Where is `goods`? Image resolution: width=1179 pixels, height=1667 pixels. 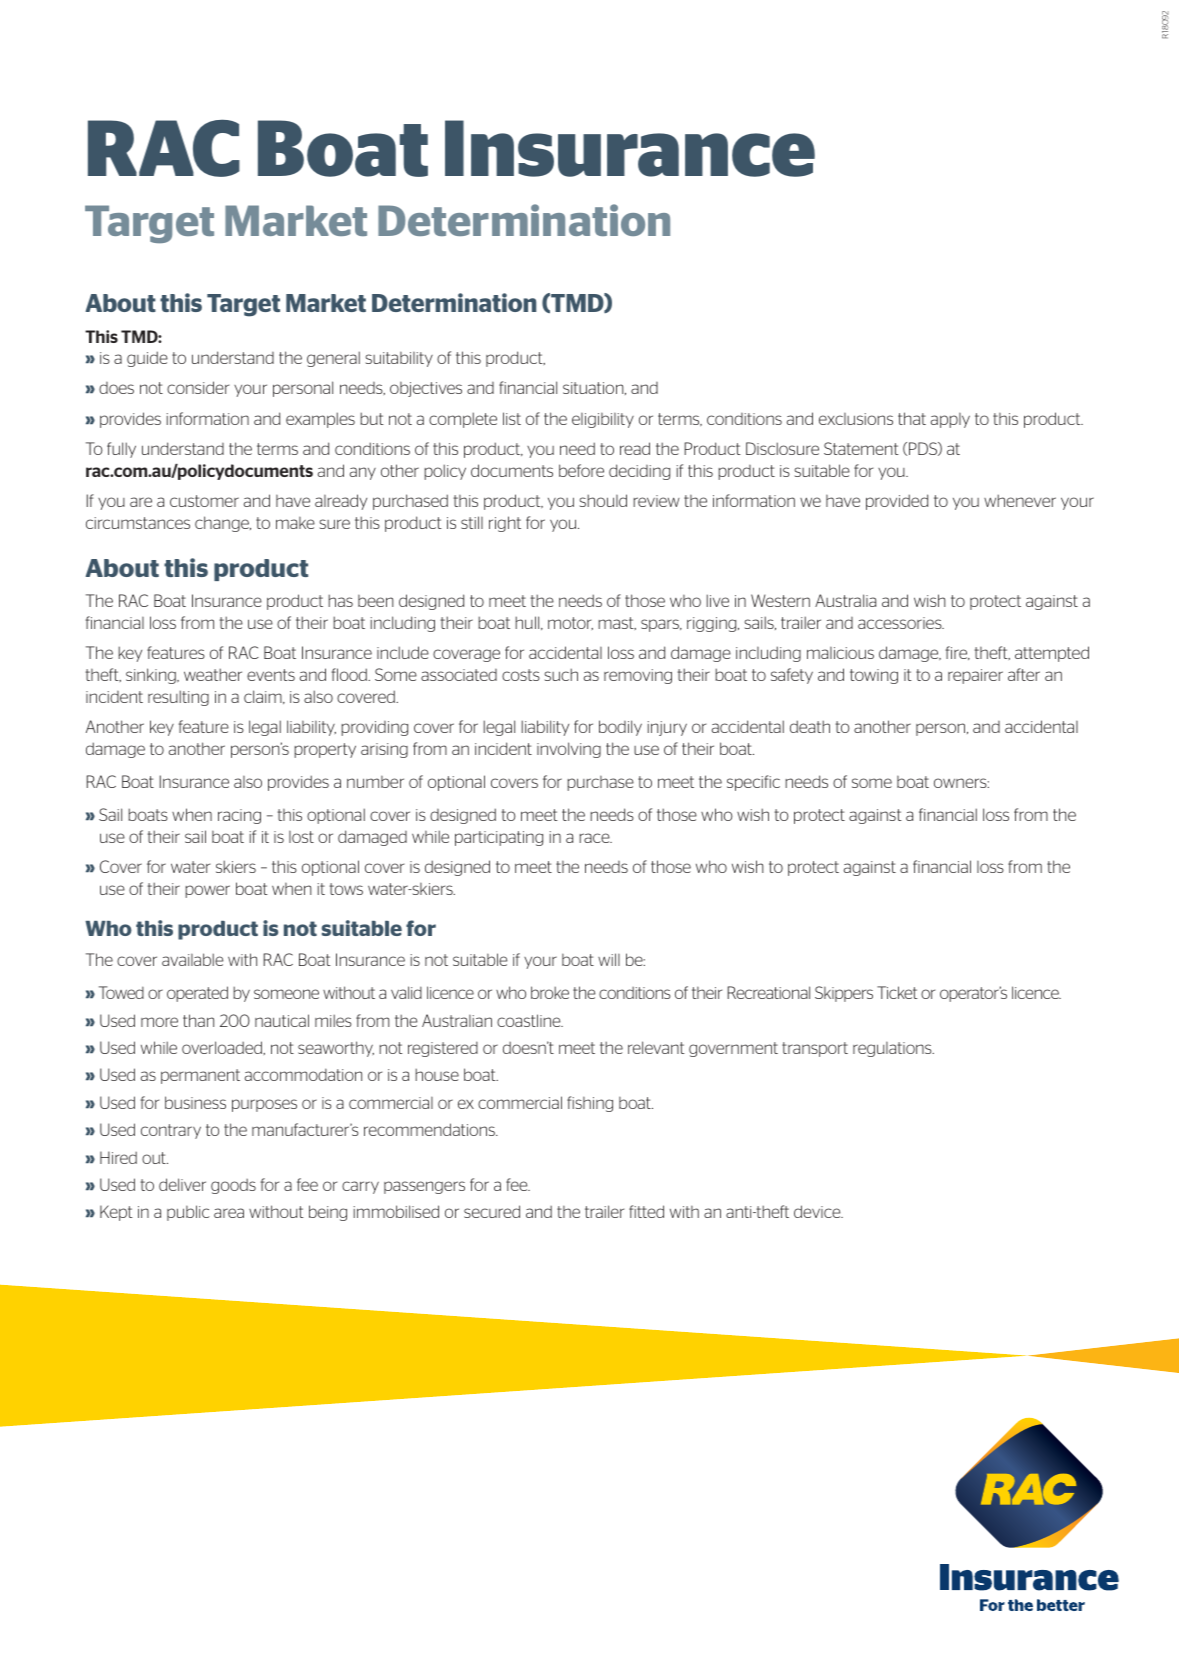 goods is located at coordinates (233, 1186).
